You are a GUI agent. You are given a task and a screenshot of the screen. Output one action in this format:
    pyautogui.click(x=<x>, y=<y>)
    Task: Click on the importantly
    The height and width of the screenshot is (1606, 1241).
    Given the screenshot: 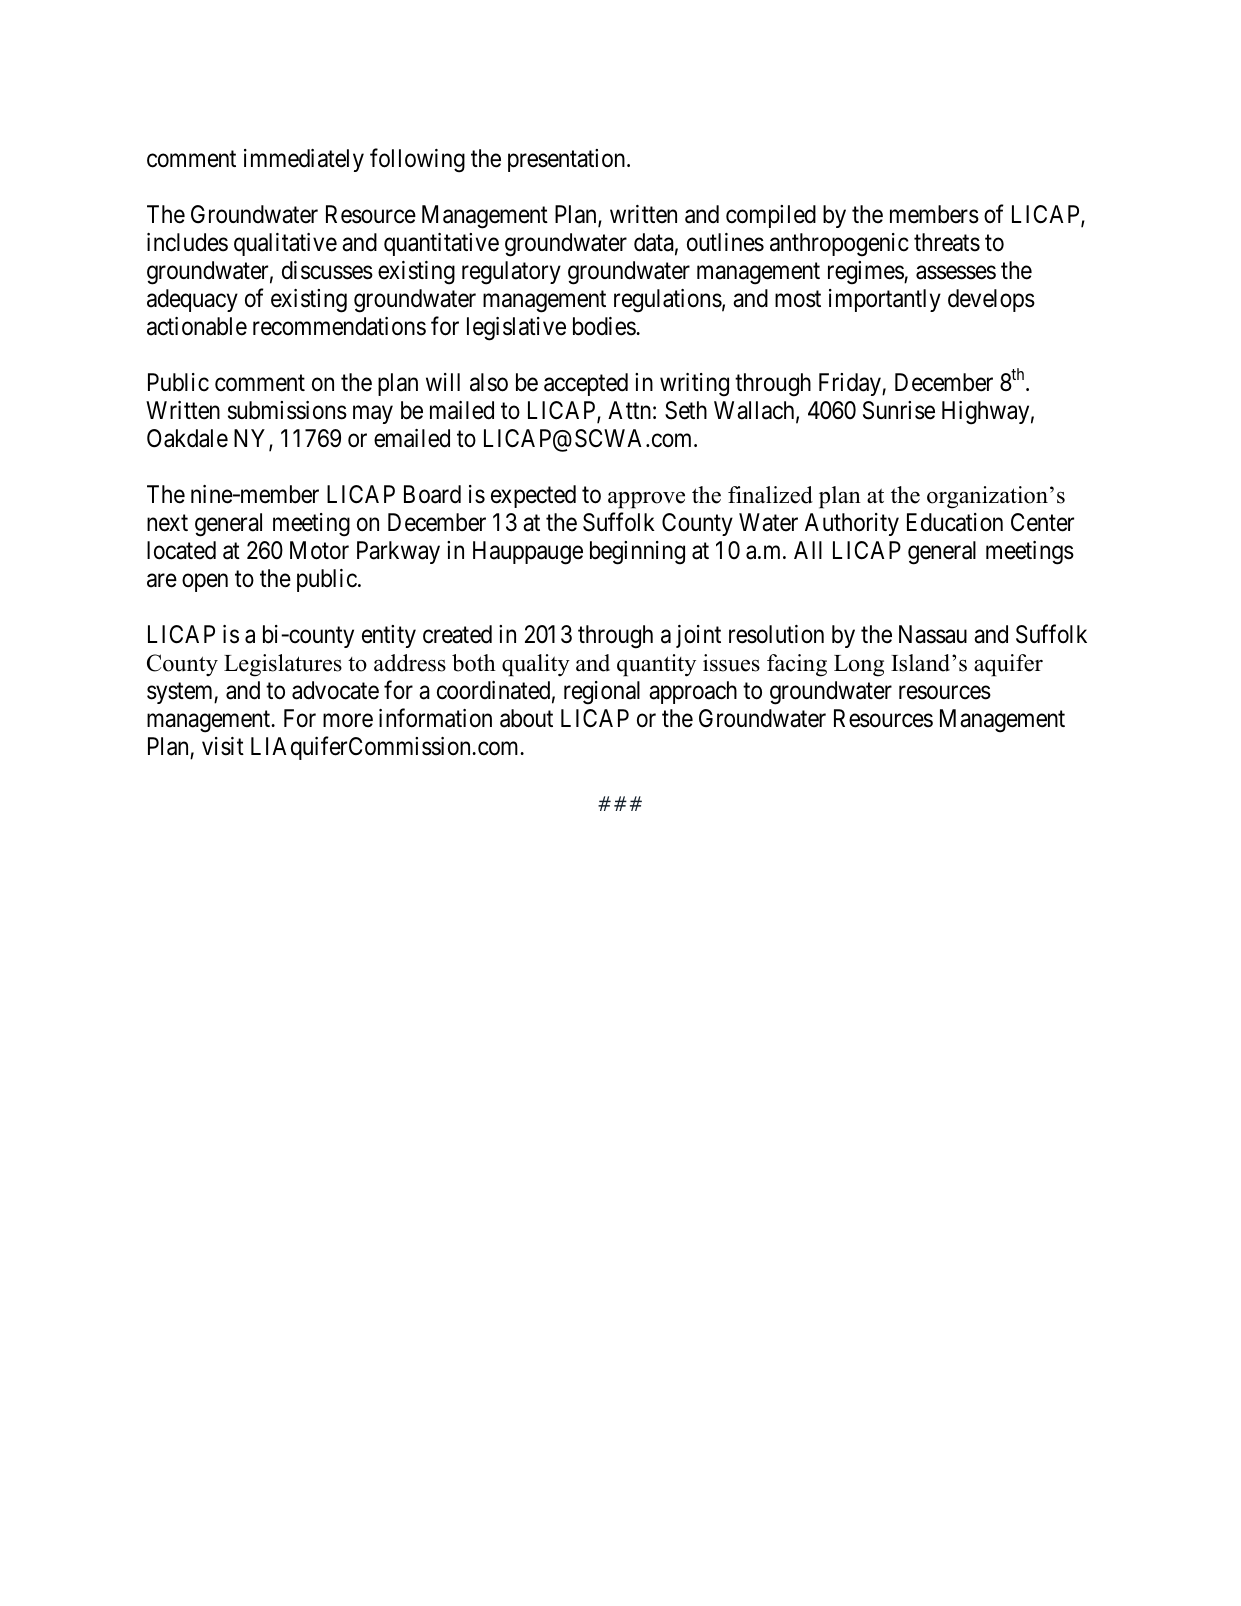 What is the action you would take?
    pyautogui.click(x=885, y=300)
